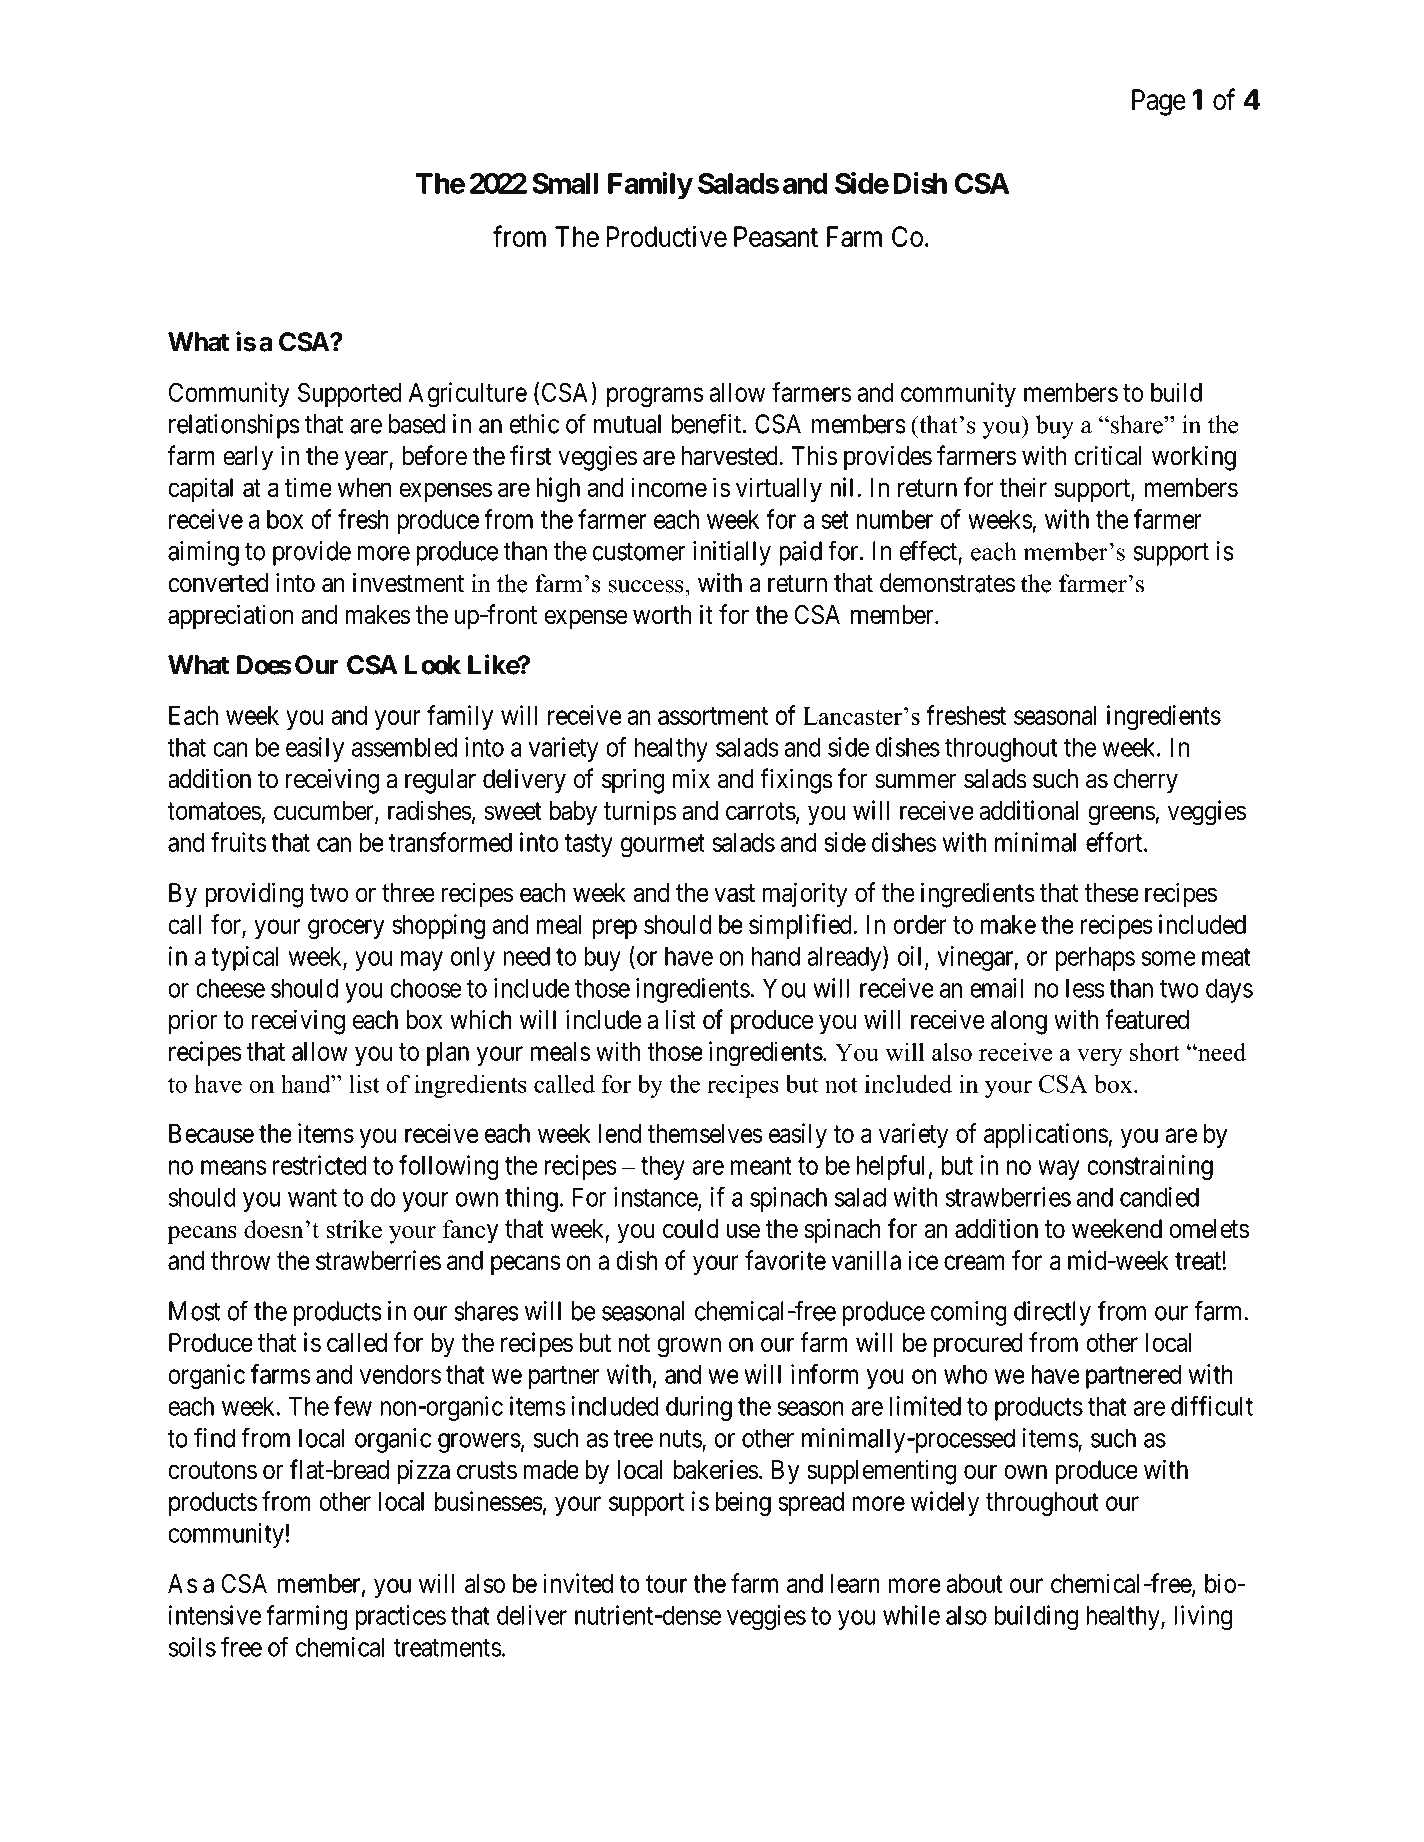  I want to click on providing, so click(254, 895).
